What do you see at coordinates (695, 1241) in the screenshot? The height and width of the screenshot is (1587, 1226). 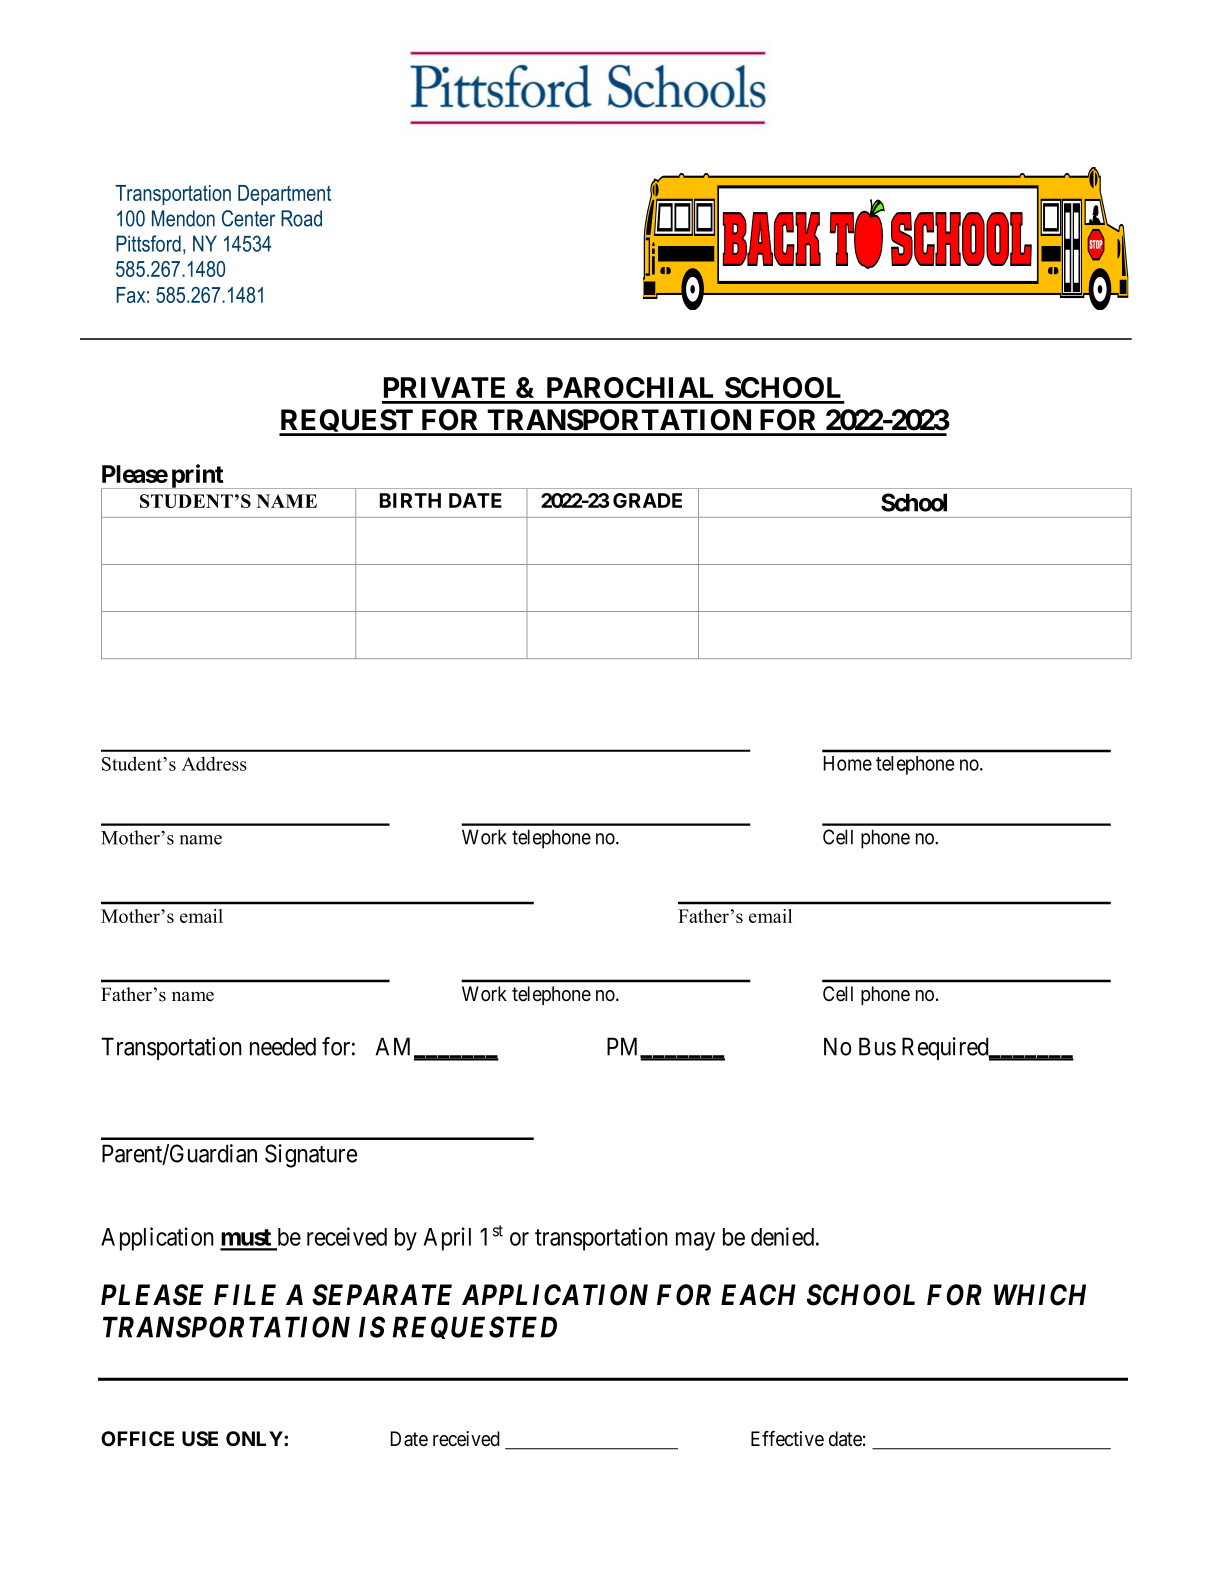 I see `may` at bounding box center [695, 1241].
